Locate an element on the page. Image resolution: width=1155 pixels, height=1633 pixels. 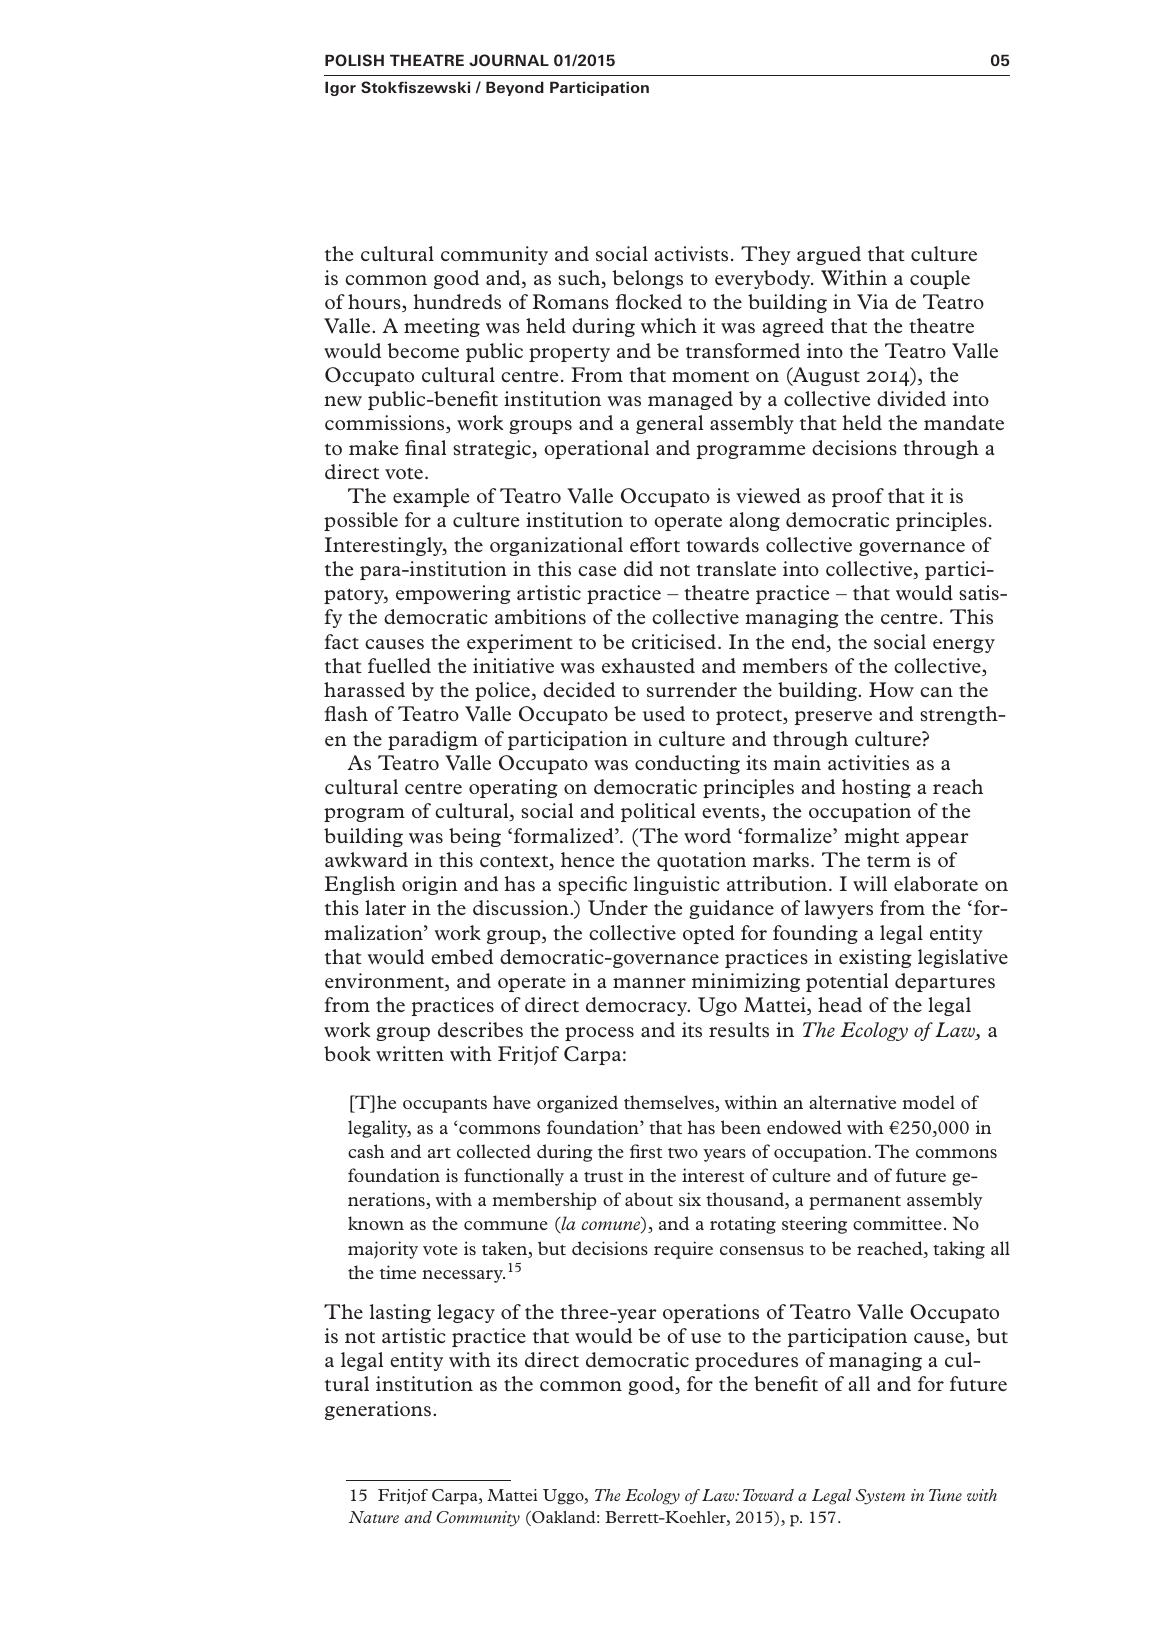
political is located at coordinates (658, 812).
